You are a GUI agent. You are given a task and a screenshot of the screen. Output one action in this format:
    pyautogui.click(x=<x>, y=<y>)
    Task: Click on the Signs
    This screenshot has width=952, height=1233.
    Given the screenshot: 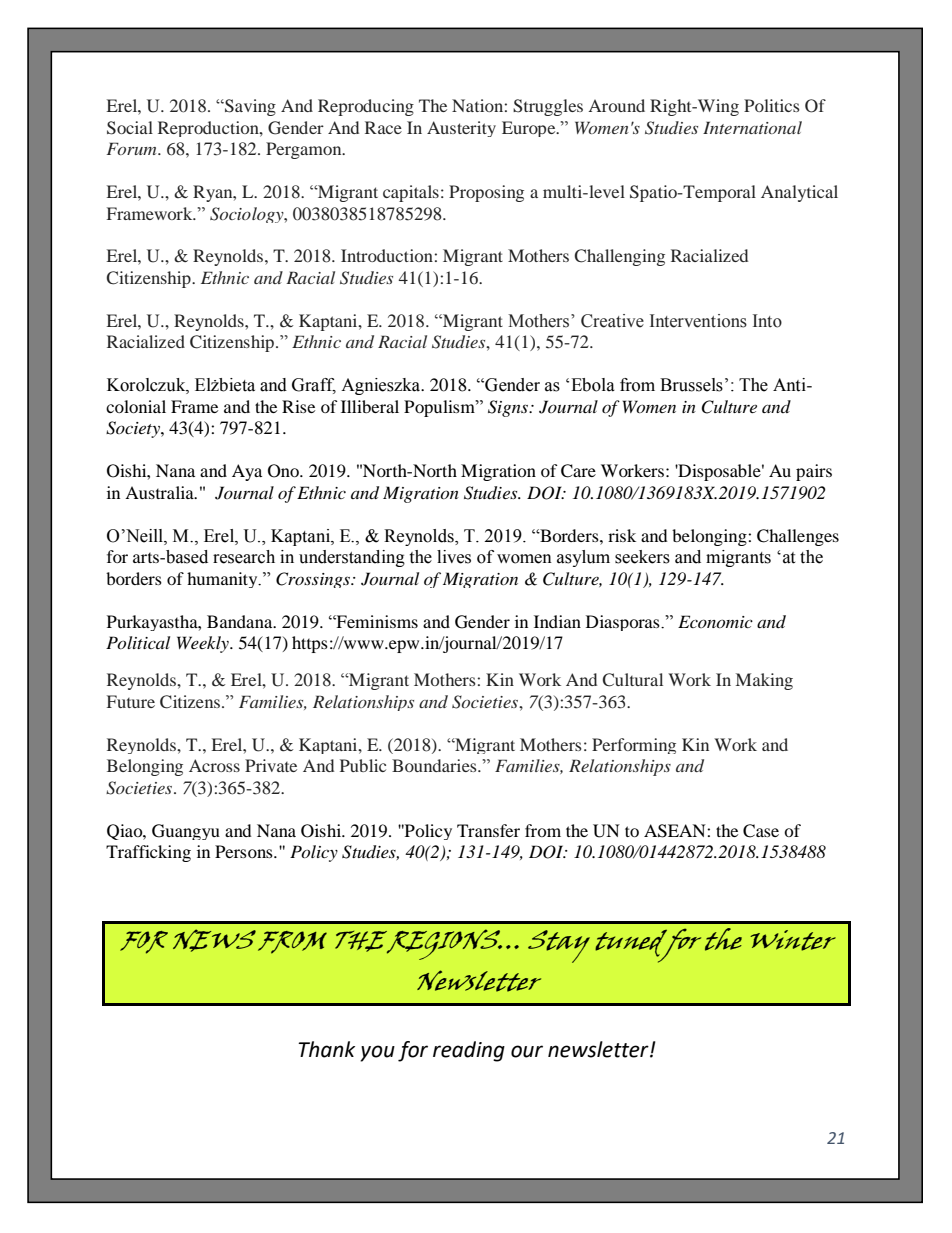 What is the action you would take?
    pyautogui.click(x=509, y=408)
